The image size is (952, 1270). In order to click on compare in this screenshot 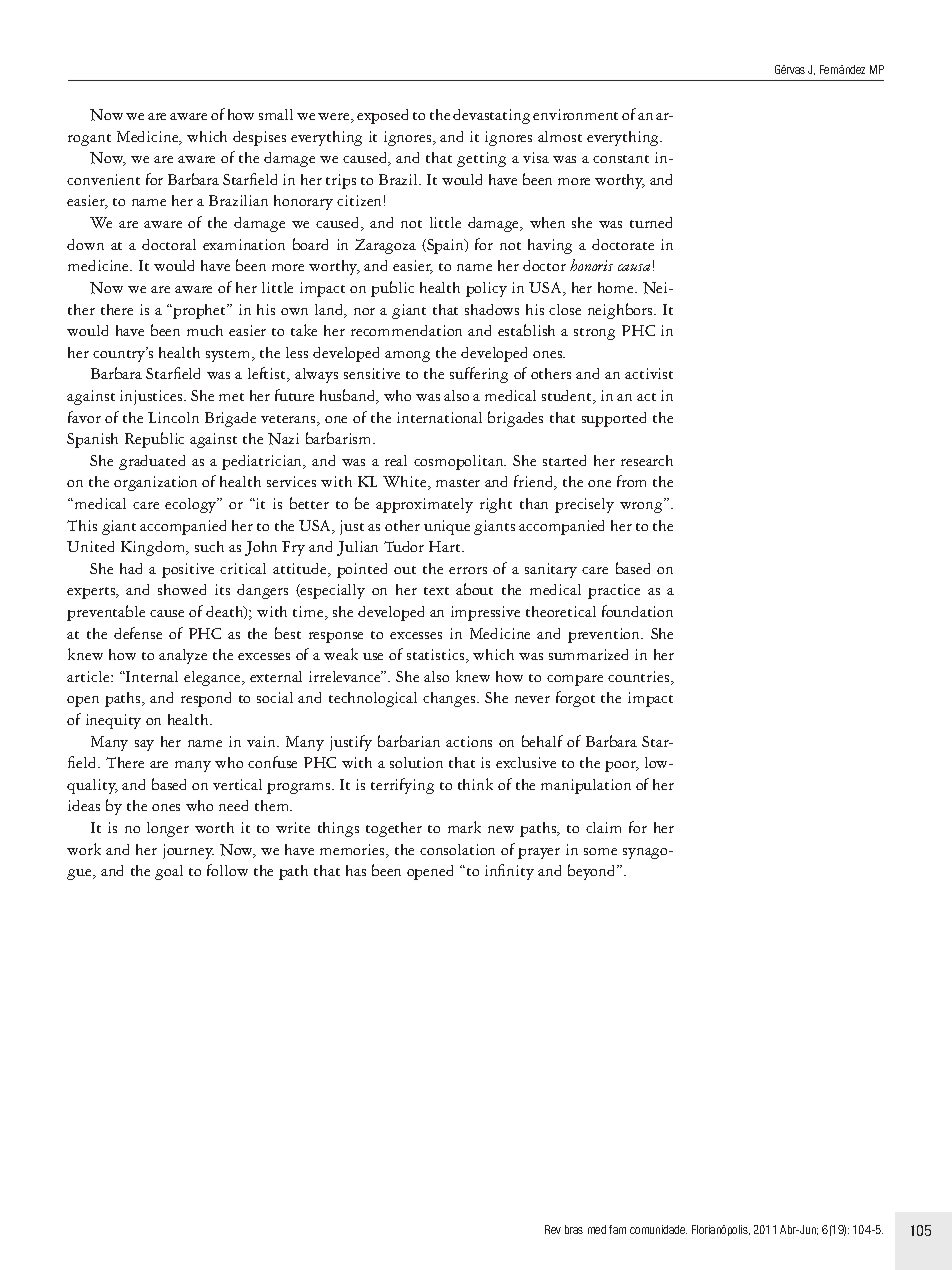, I will do `click(575, 680)`.
